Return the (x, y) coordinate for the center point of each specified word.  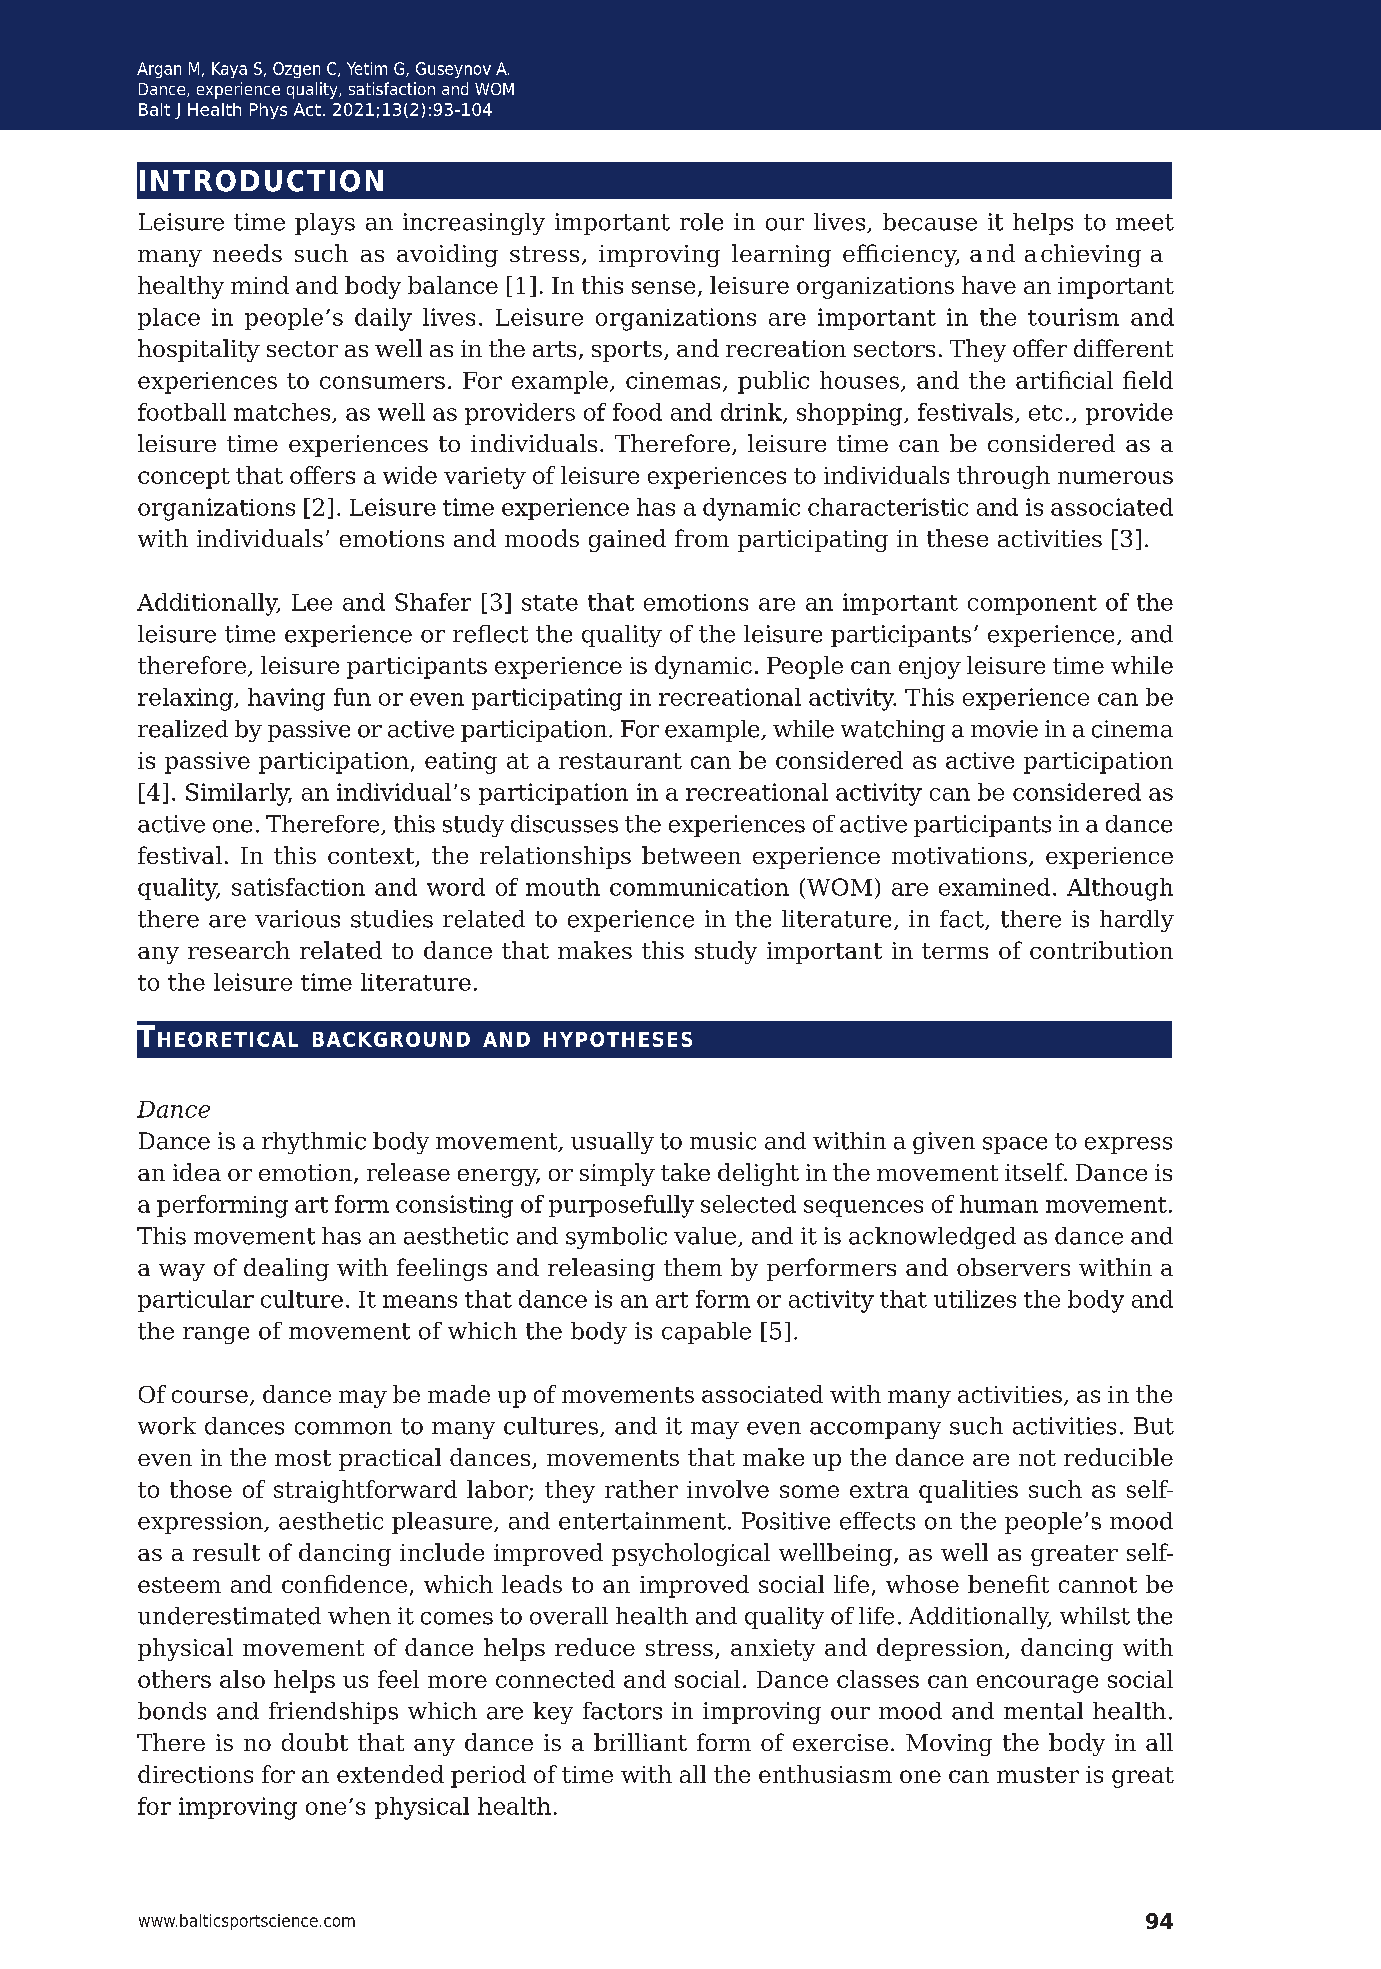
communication (699, 887)
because (930, 222)
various (297, 919)
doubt (315, 1742)
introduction (261, 181)
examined (994, 887)
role (701, 222)
